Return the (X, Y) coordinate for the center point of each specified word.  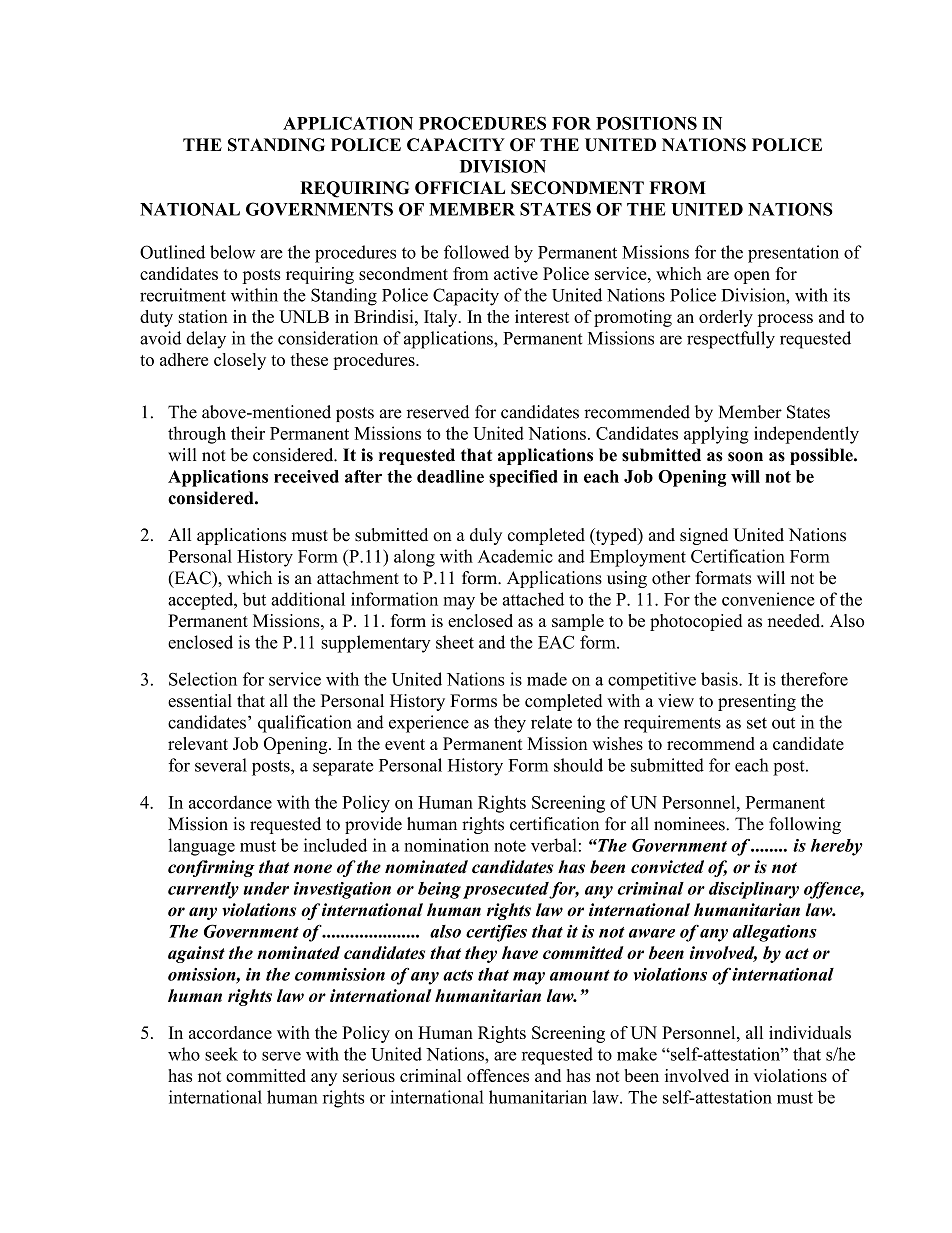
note (510, 846)
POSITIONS (646, 123)
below (232, 252)
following (805, 825)
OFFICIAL (460, 188)
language (201, 847)
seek (221, 1054)
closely (240, 361)
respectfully (731, 340)
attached (533, 599)
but (254, 599)
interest (542, 316)
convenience (768, 599)
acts (458, 975)
